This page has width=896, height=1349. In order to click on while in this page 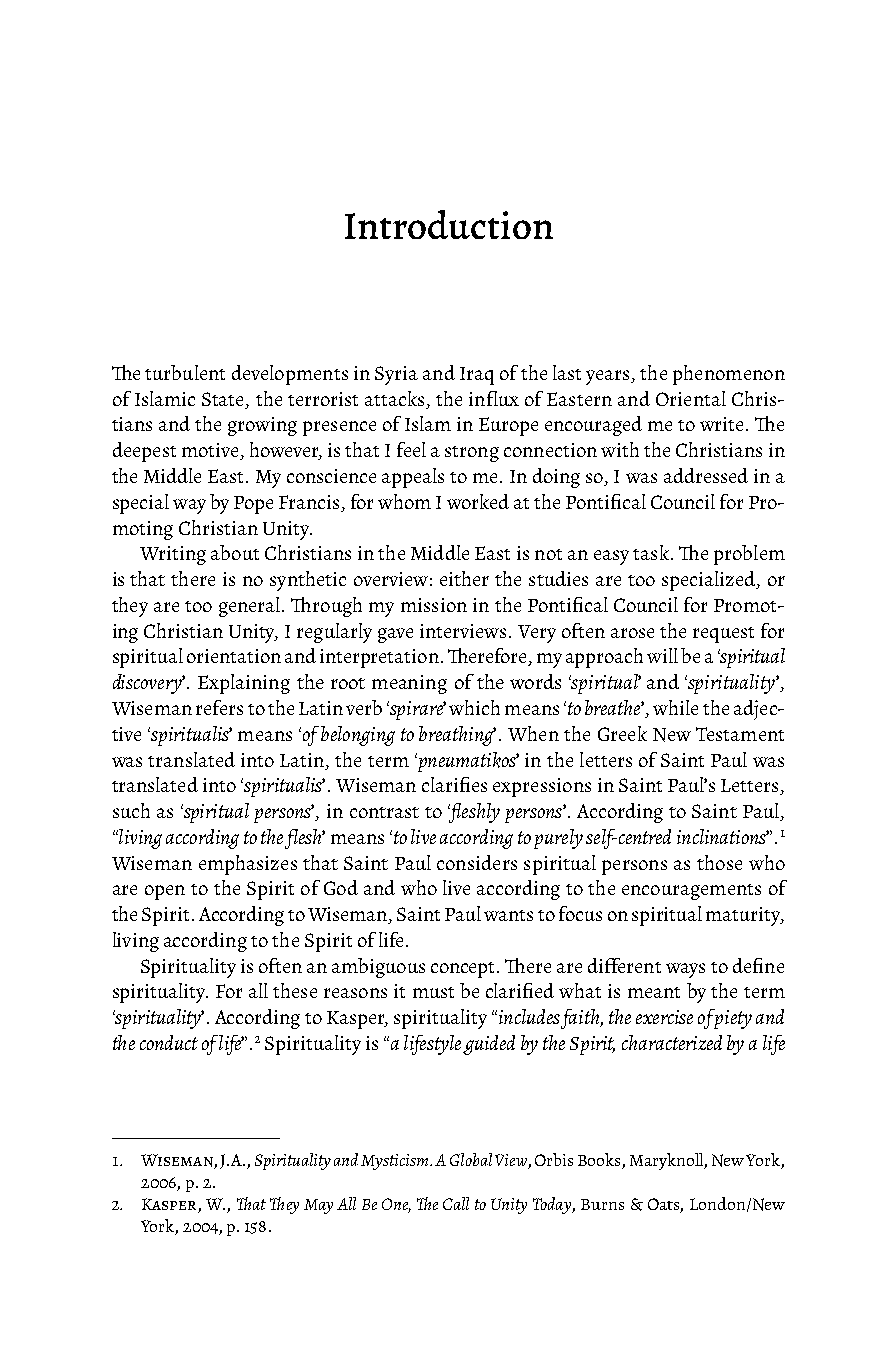, I will do `click(675, 707)`.
